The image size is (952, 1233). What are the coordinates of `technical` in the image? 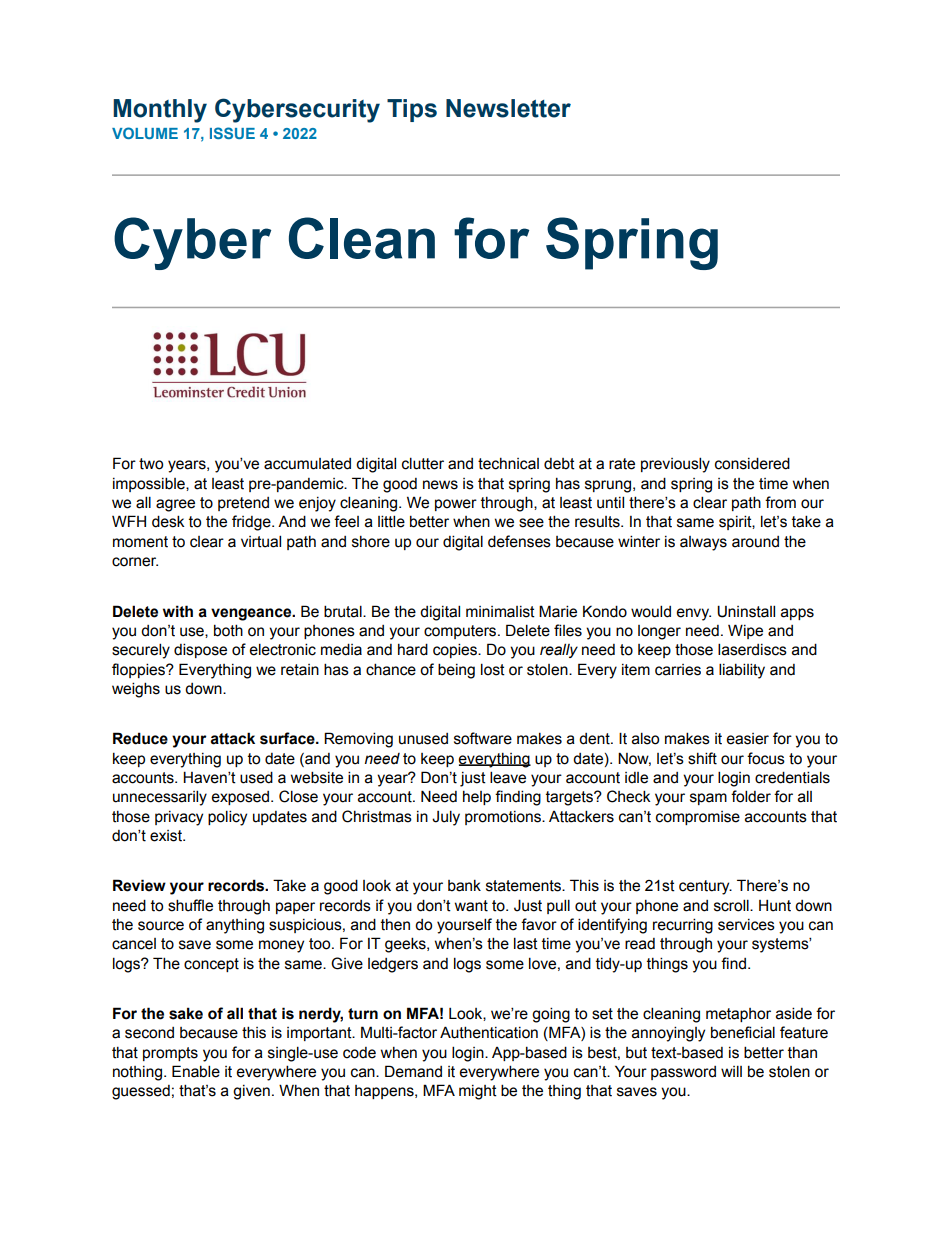 It's located at (508, 464).
